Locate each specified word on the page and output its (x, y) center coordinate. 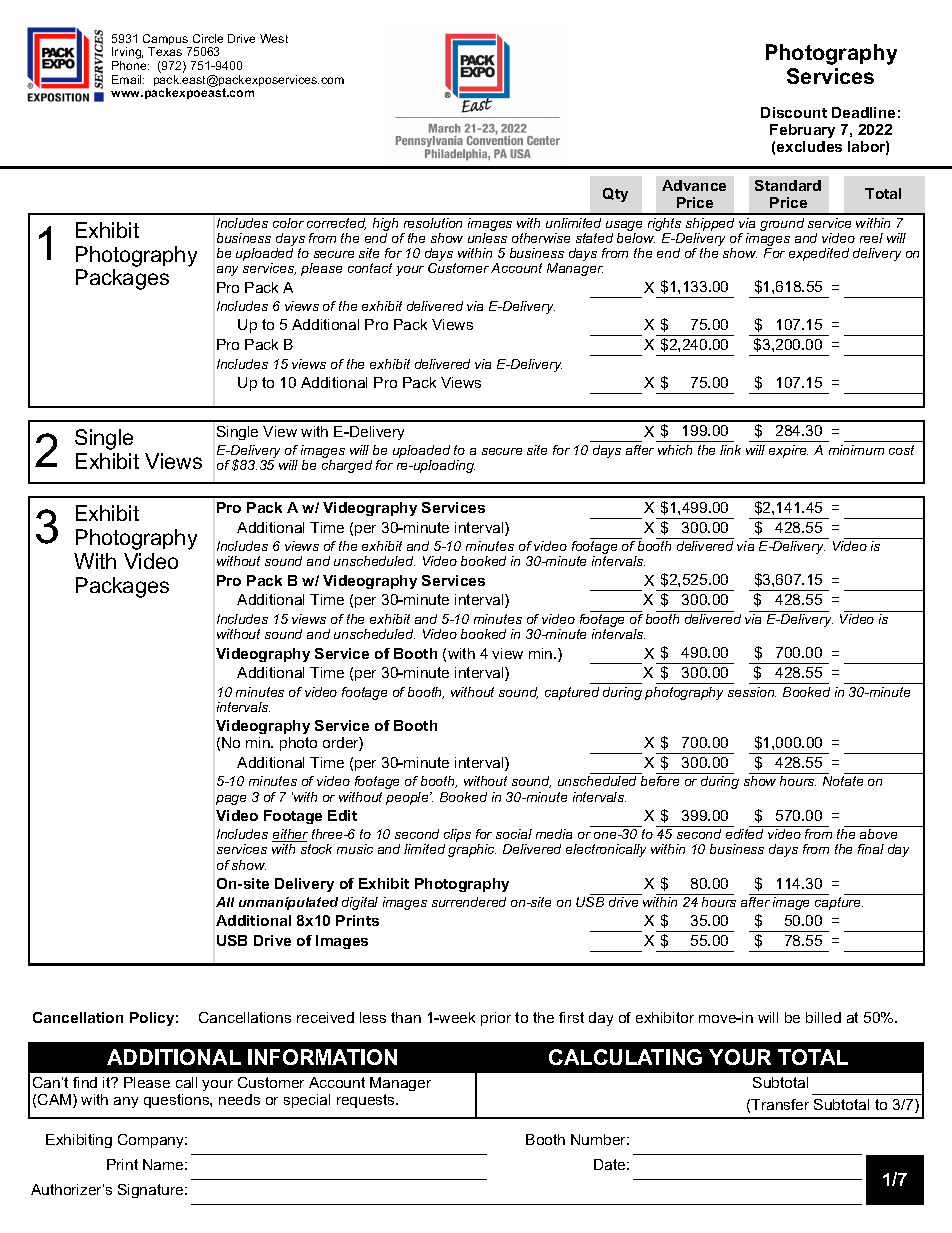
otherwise (541, 238)
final (871, 849)
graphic (472, 850)
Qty (615, 195)
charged (347, 466)
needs (239, 1099)
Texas (165, 51)
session (752, 692)
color (288, 223)
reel (871, 238)
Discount (794, 112)
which (675, 450)
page (231, 800)
